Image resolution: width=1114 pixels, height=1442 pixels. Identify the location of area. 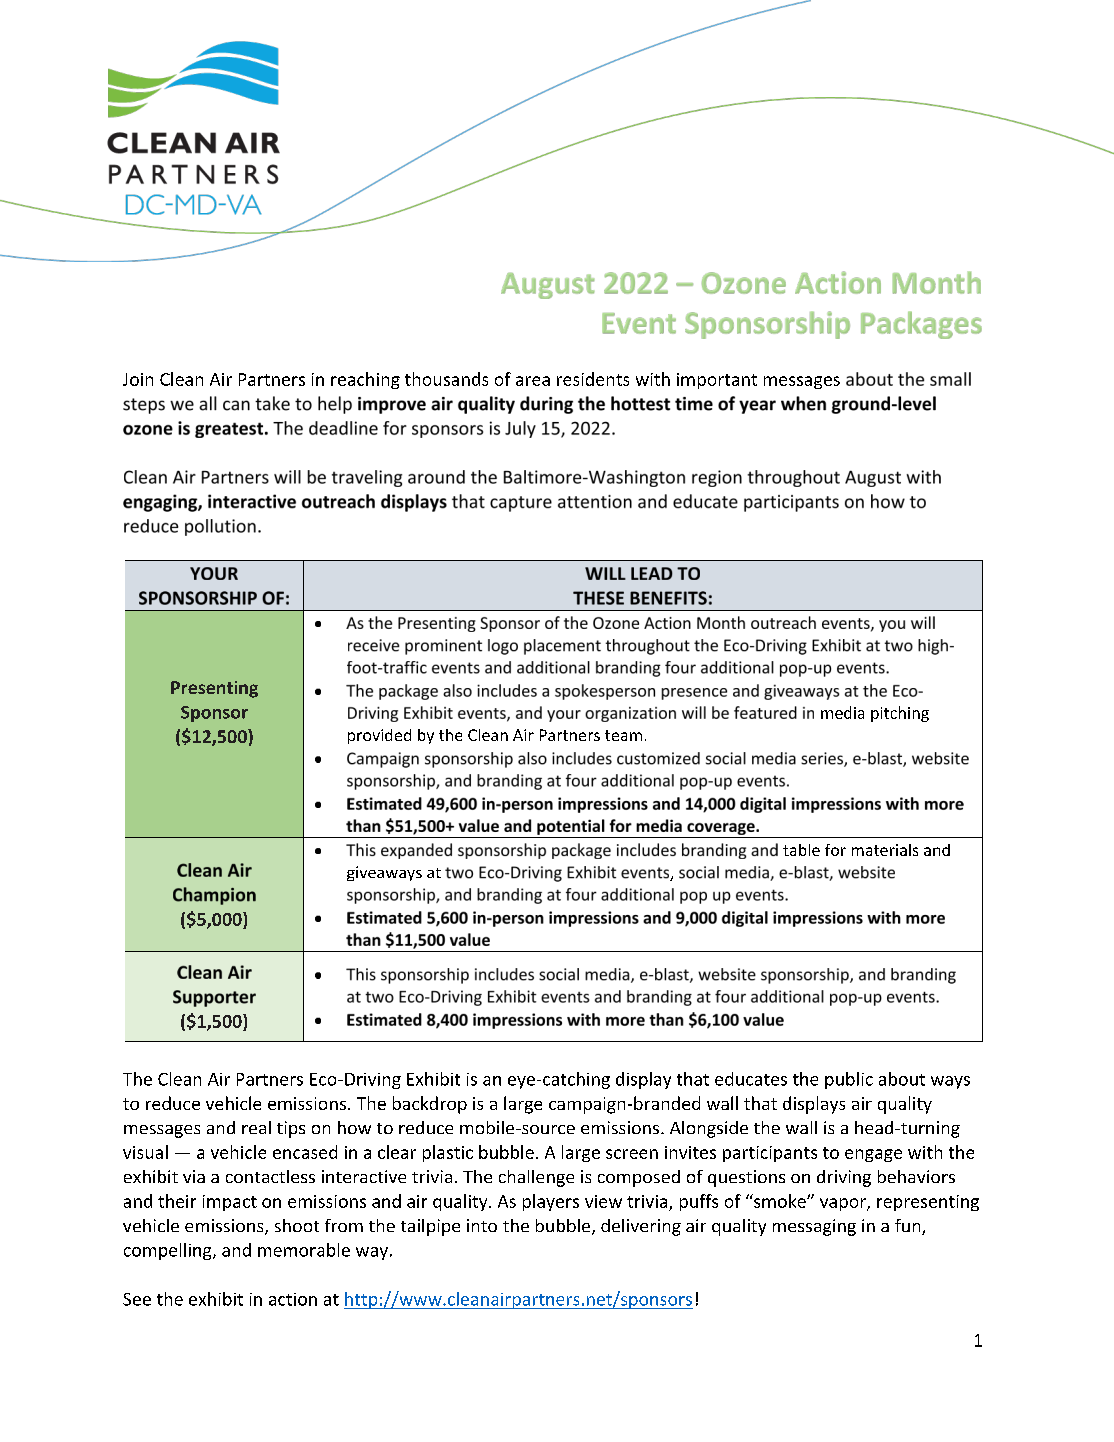
(533, 381).
